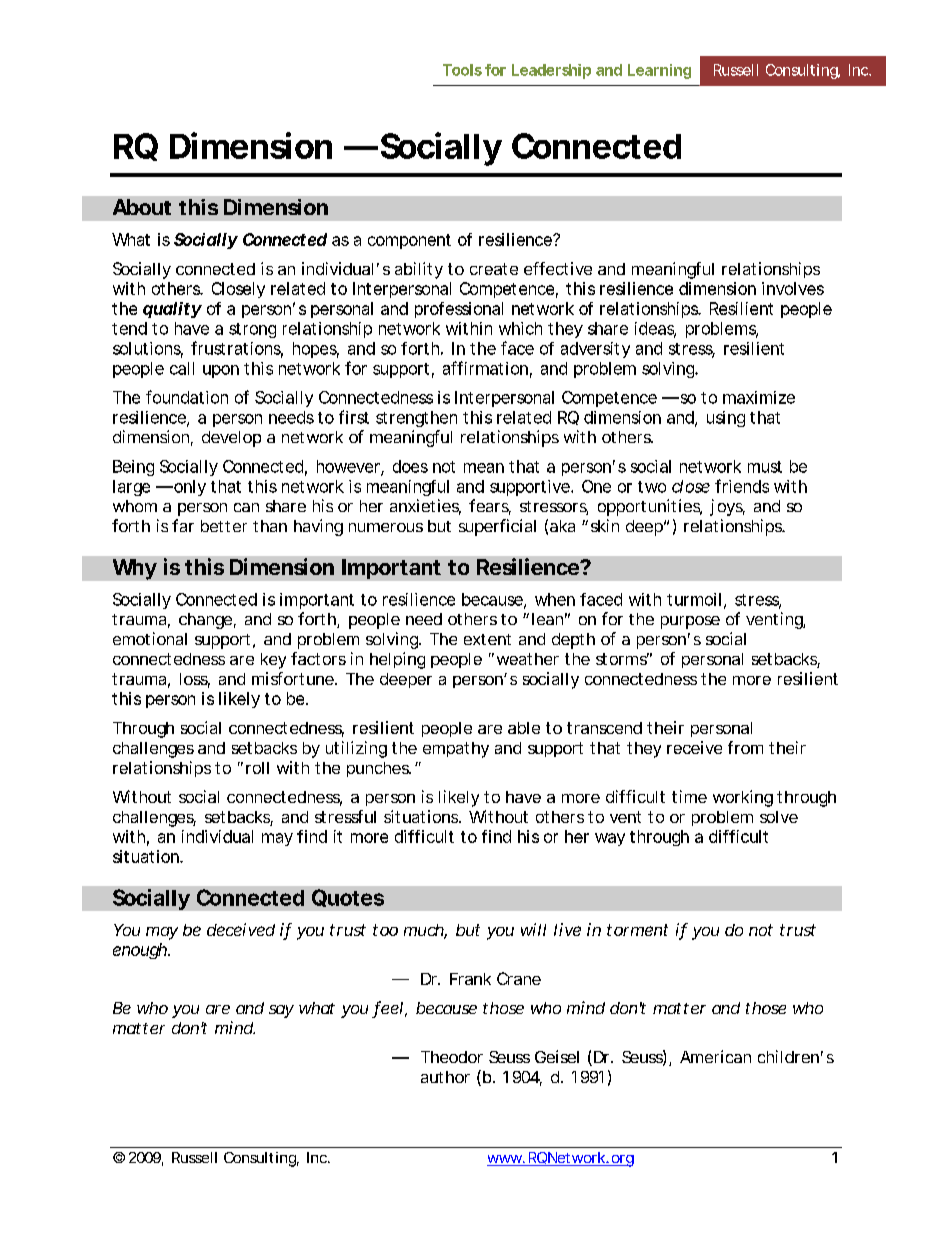  Describe the element at coordinates (462, 70) in the page. I see `Tools` at that location.
